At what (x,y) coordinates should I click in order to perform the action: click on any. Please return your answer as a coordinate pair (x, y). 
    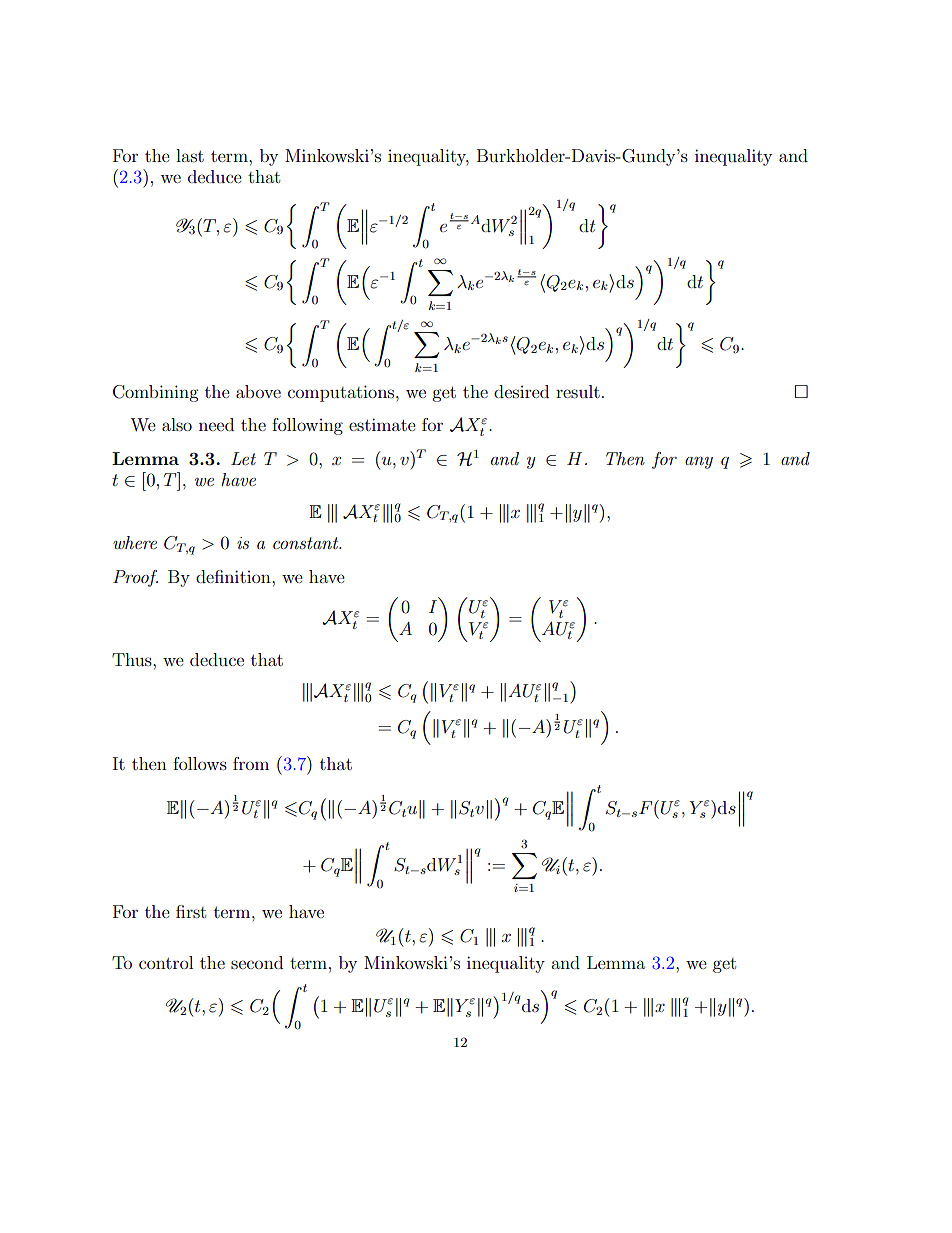
    Looking at the image, I should click on (699, 463).
